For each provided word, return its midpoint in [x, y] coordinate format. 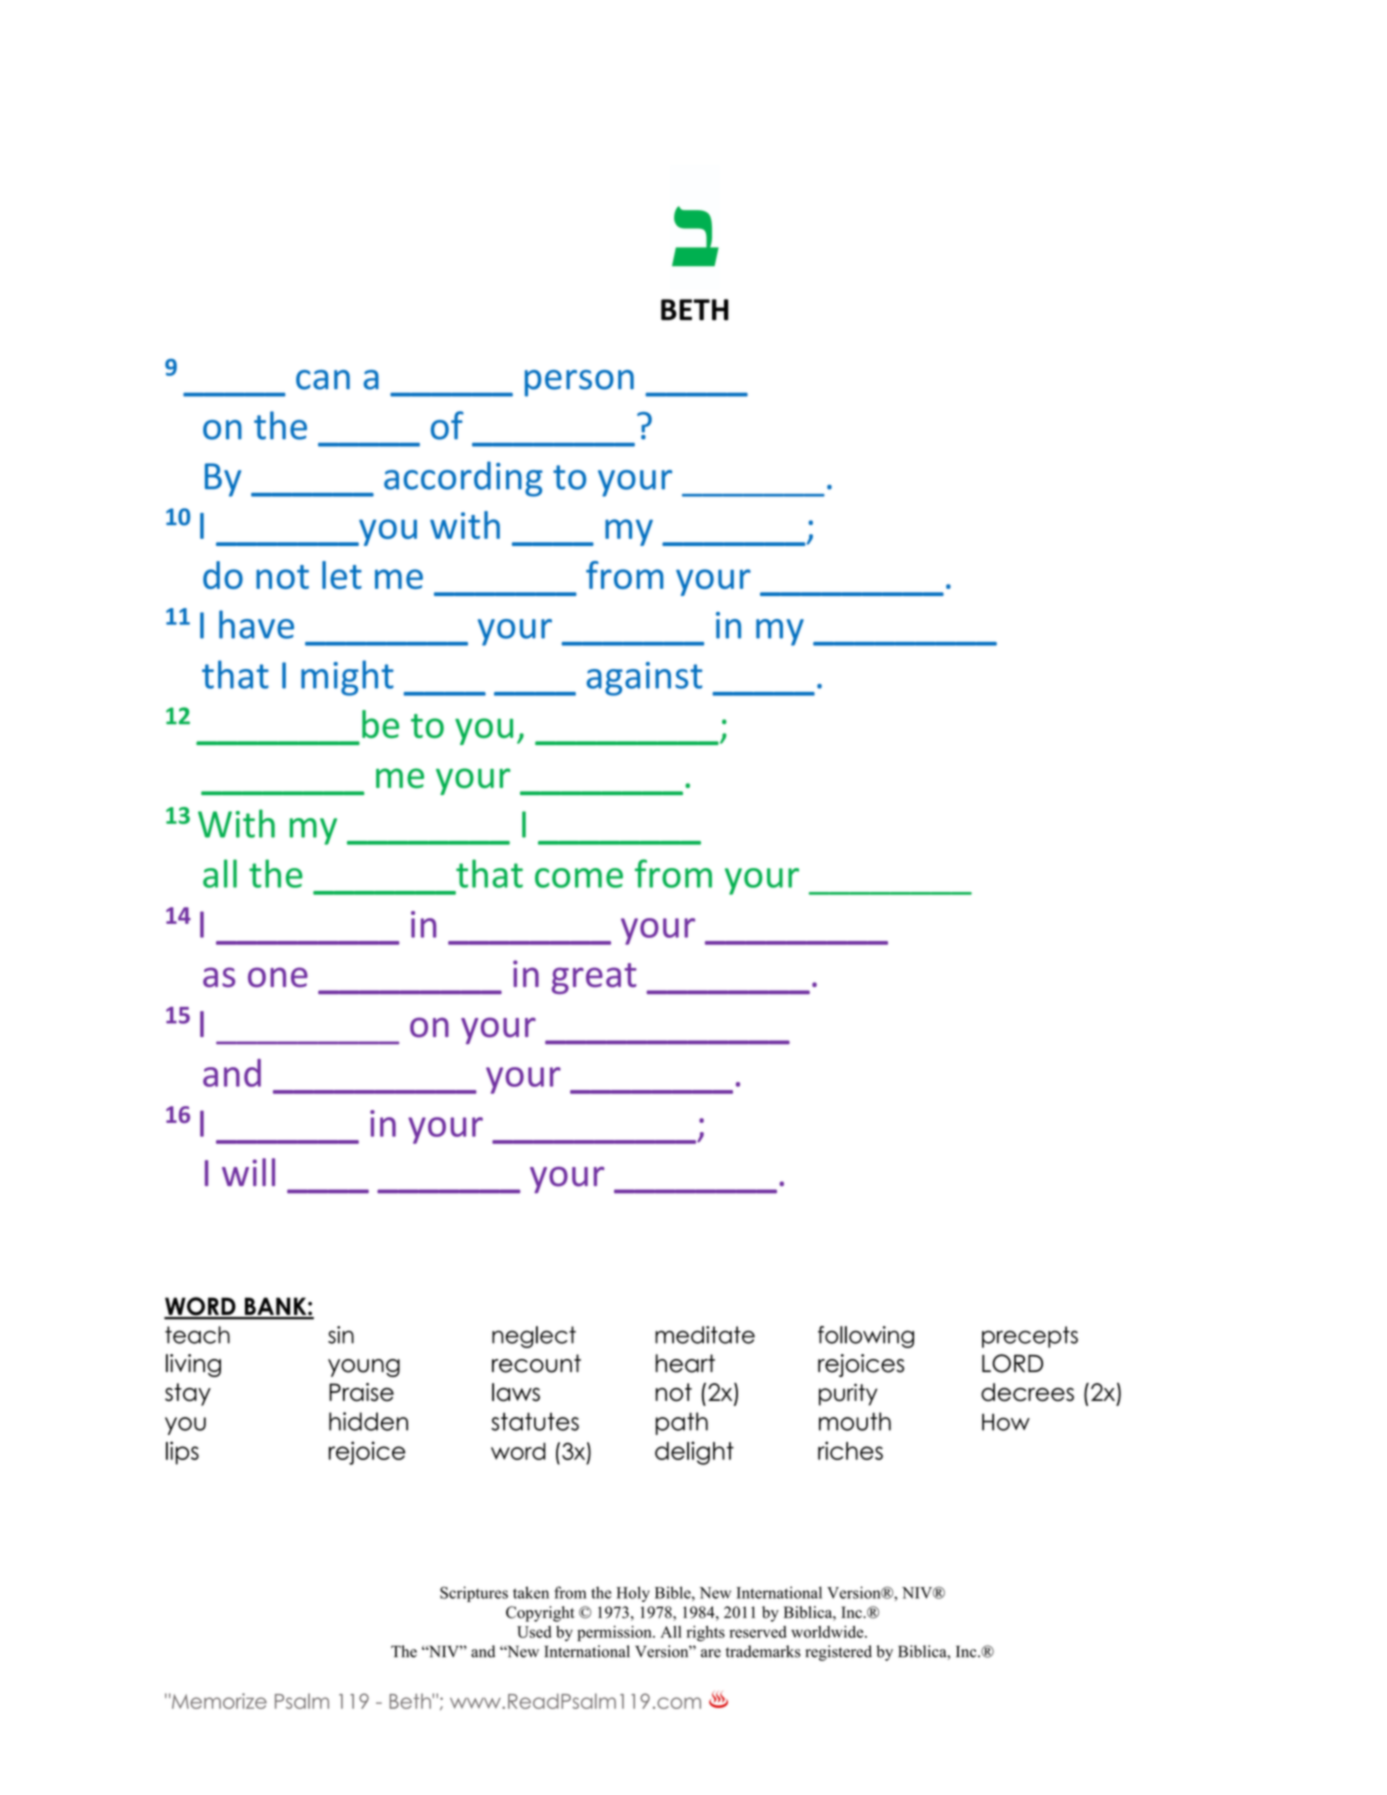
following [866, 1337]
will [248, 1172]
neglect [534, 1337]
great [594, 978]
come [579, 878]
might [347, 678]
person [579, 383]
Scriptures [474, 1594]
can [323, 380]
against [644, 679]
